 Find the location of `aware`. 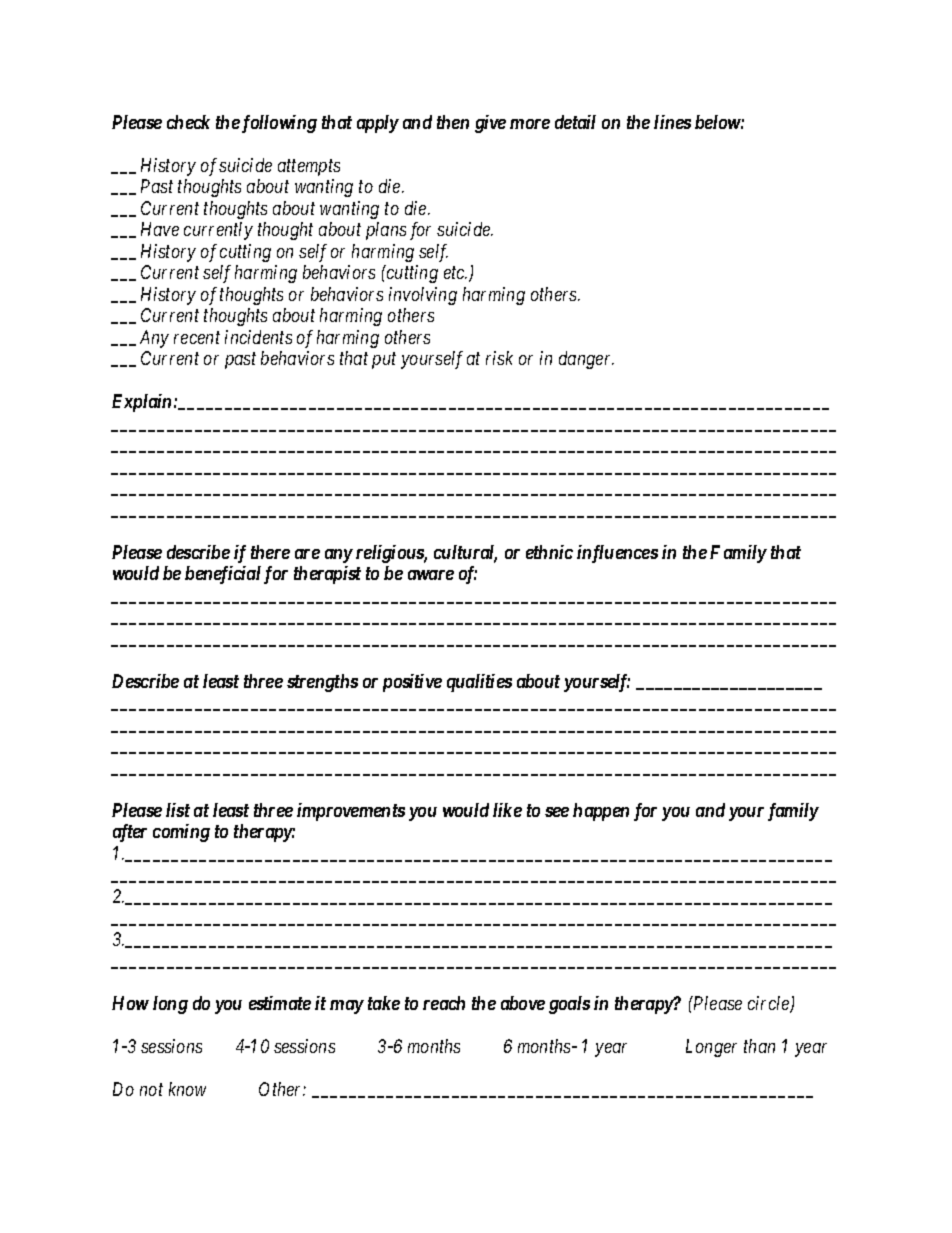

aware is located at coordinates (431, 575).
